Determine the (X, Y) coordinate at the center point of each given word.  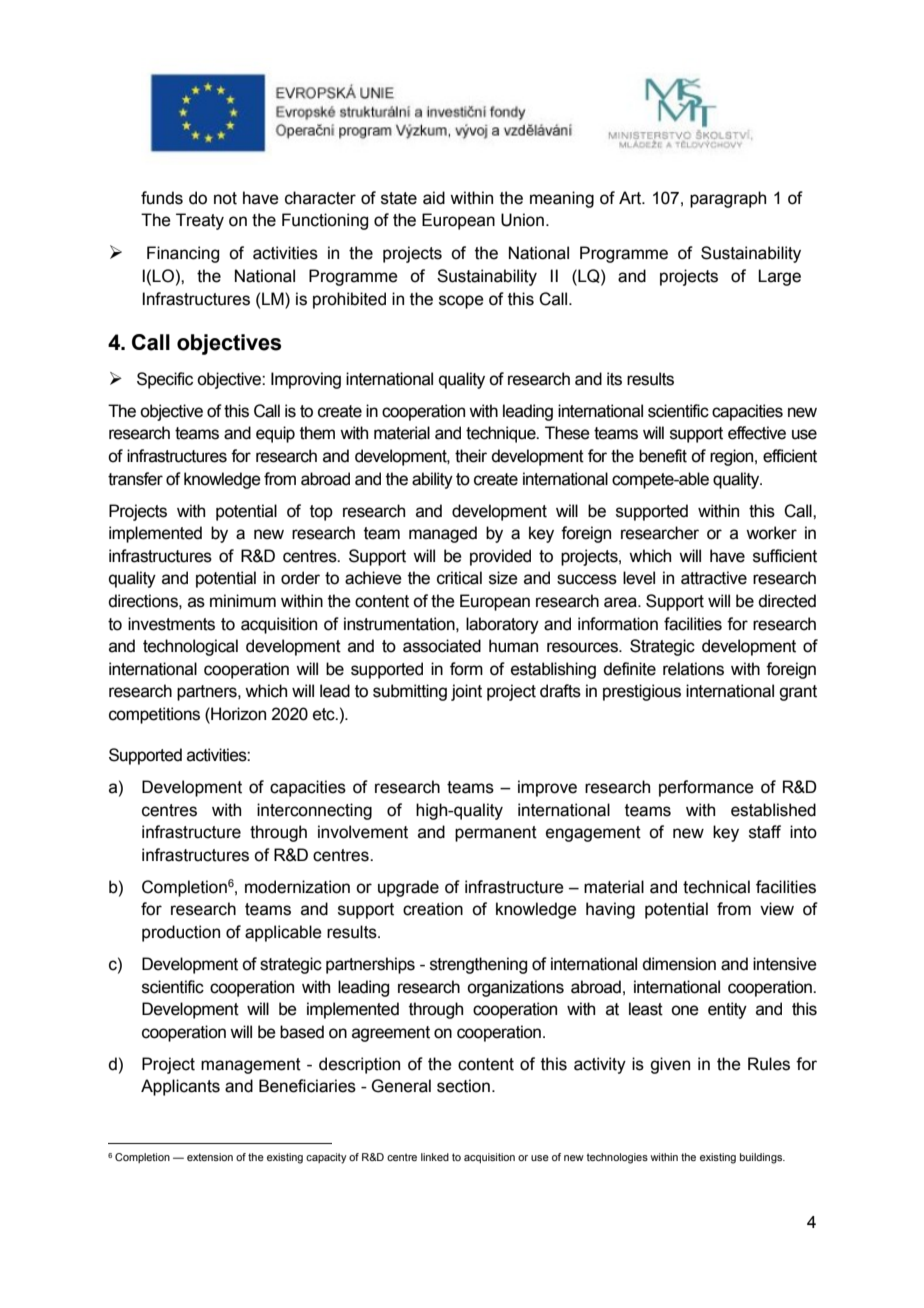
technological (190, 647)
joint (466, 692)
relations (693, 669)
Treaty (200, 221)
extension (210, 1157)
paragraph (728, 199)
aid (434, 198)
